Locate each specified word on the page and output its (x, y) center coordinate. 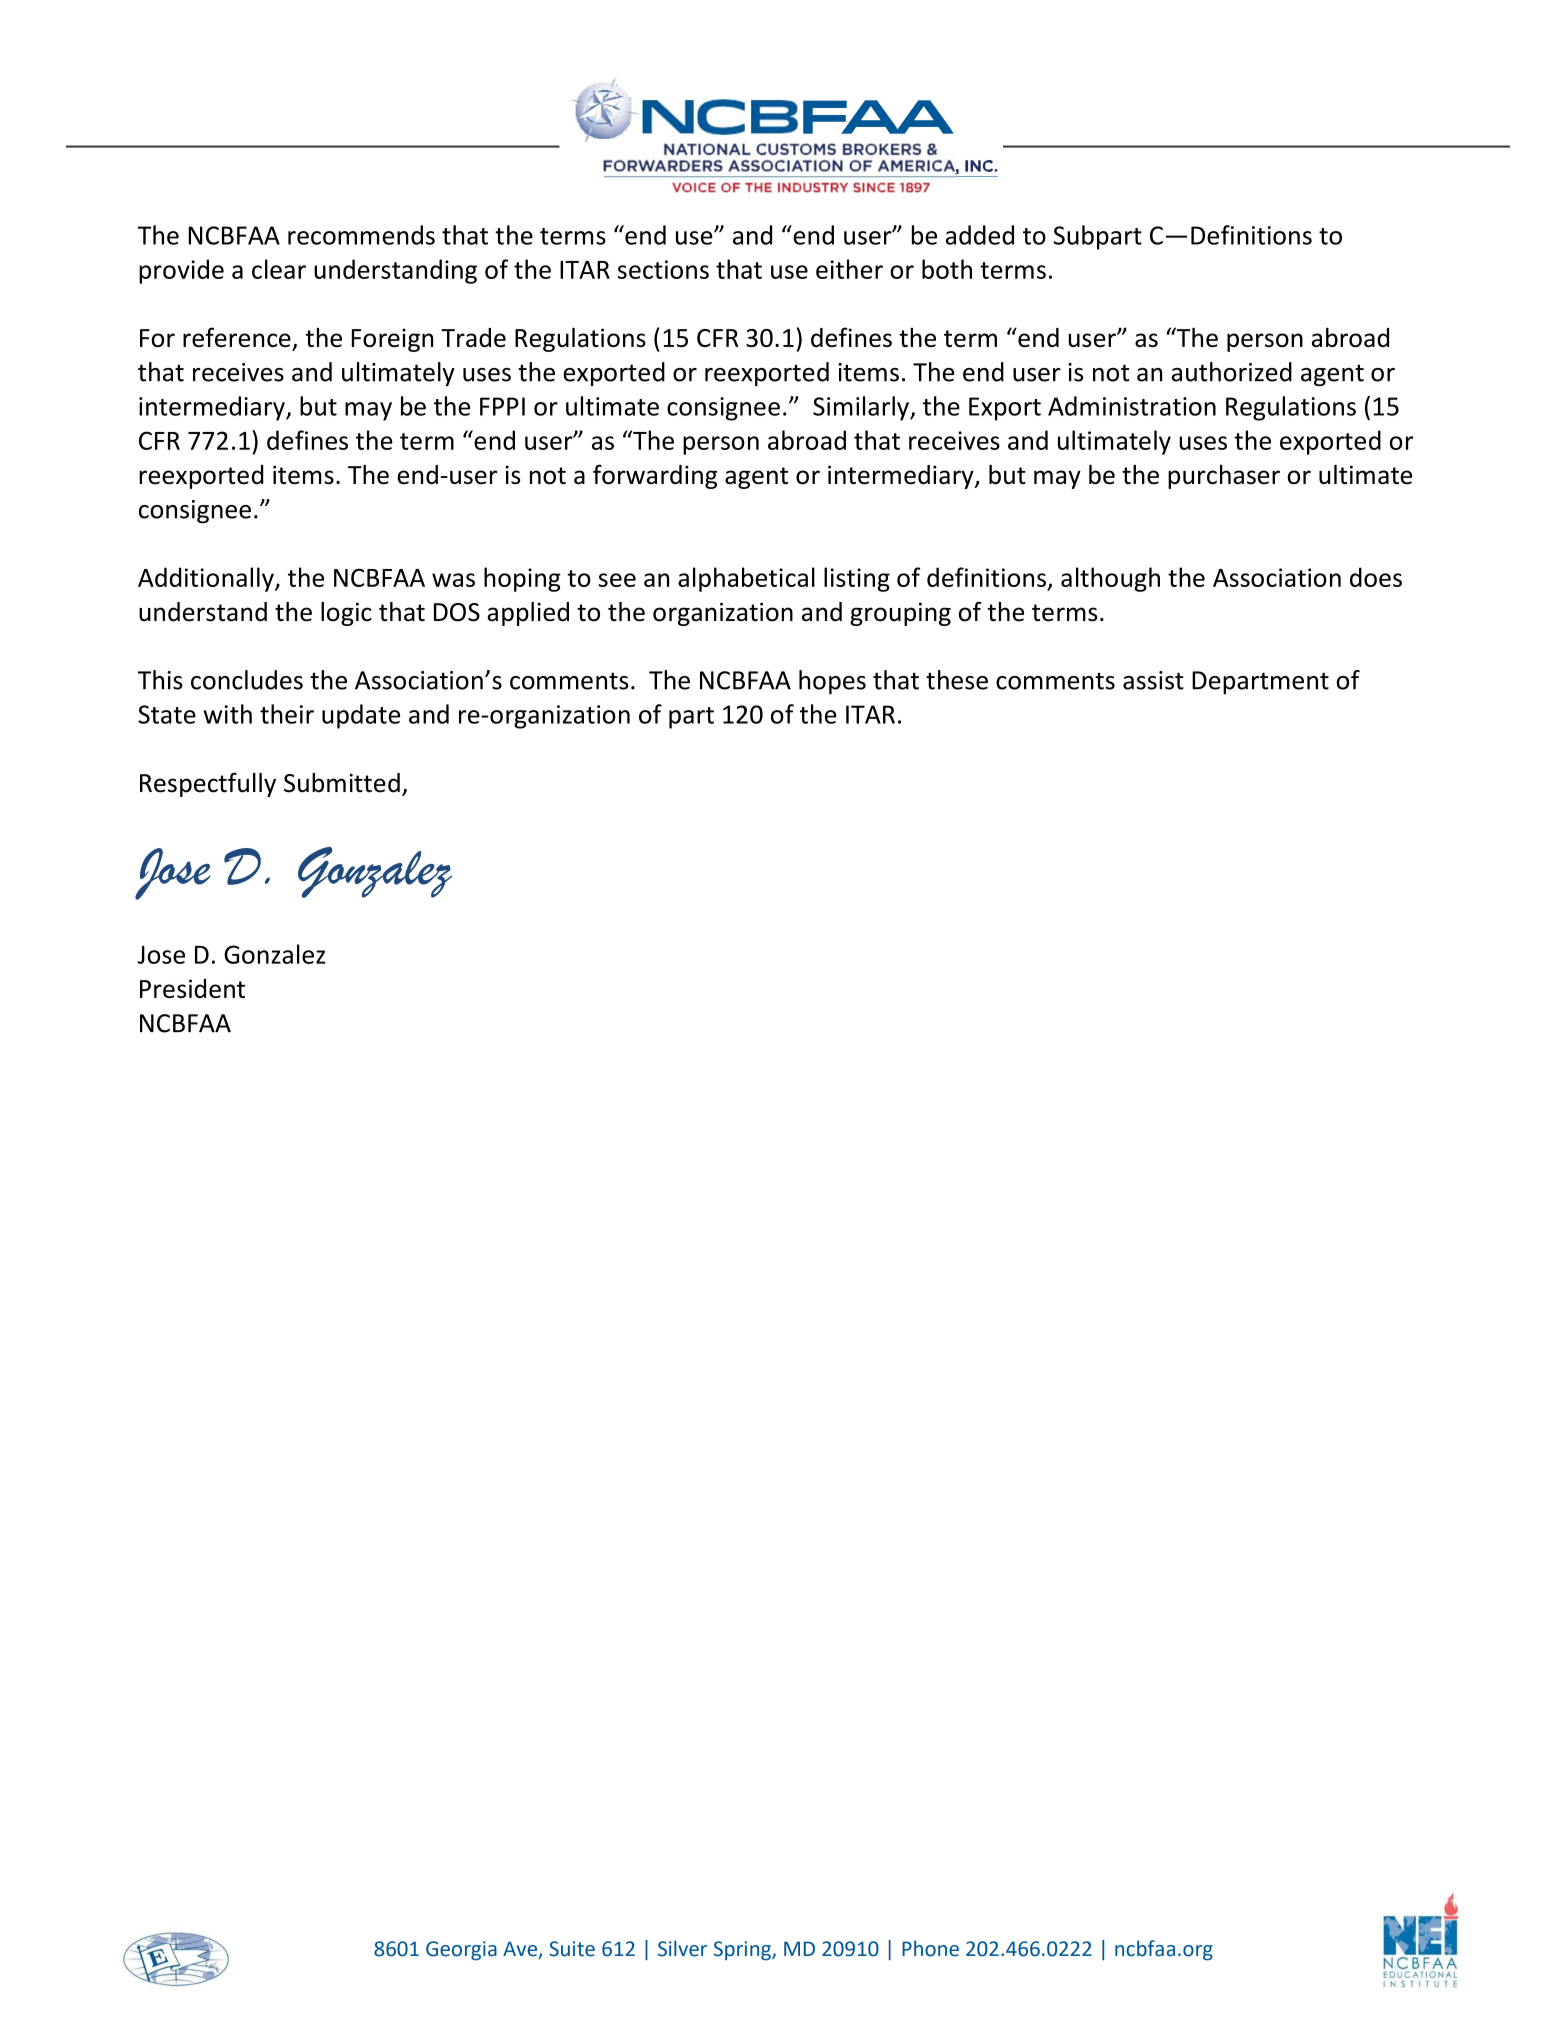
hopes (832, 682)
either (849, 269)
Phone (930, 1948)
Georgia (461, 1951)
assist (1153, 680)
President (192, 988)
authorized (1232, 372)
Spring (743, 1951)
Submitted (342, 783)
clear (279, 269)
